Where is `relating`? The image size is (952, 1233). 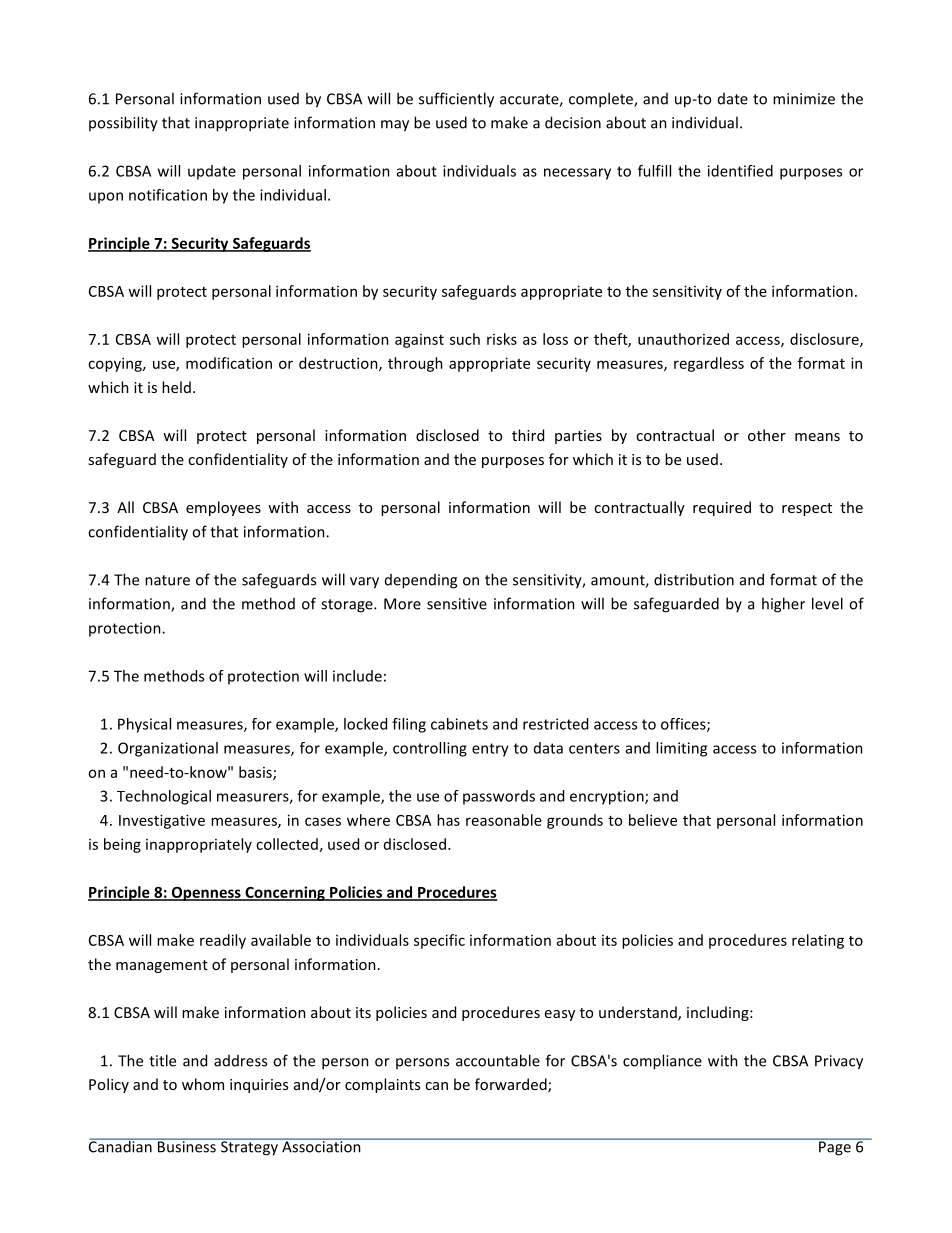 relating is located at coordinates (818, 941).
